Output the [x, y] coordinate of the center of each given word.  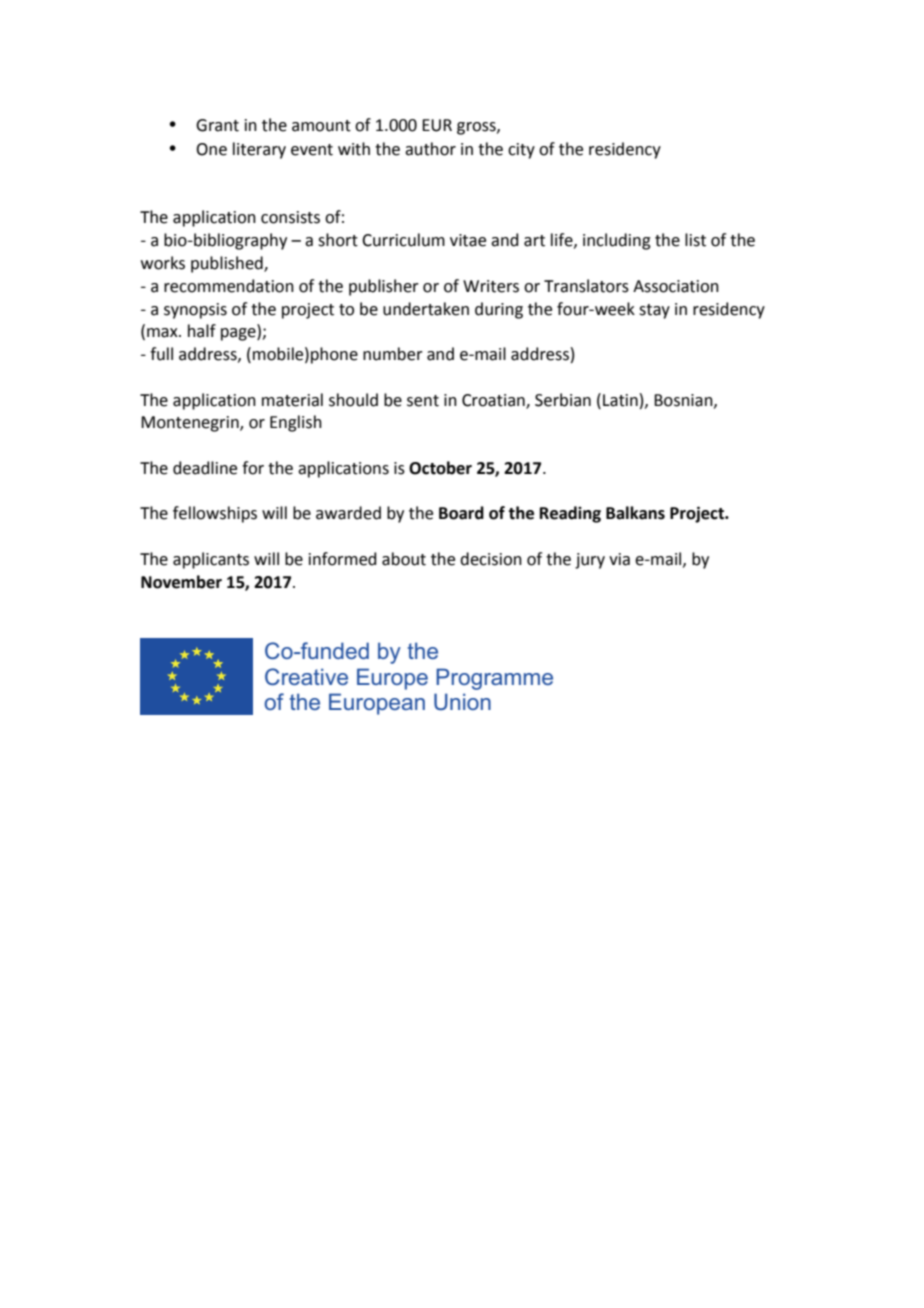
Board [461, 513]
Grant [217, 125]
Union [462, 701]
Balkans [635, 513]
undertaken [426, 309]
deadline [205, 468]
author [430, 149]
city [521, 151]
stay [654, 311]
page [239, 334]
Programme [494, 679]
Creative [306, 676]
